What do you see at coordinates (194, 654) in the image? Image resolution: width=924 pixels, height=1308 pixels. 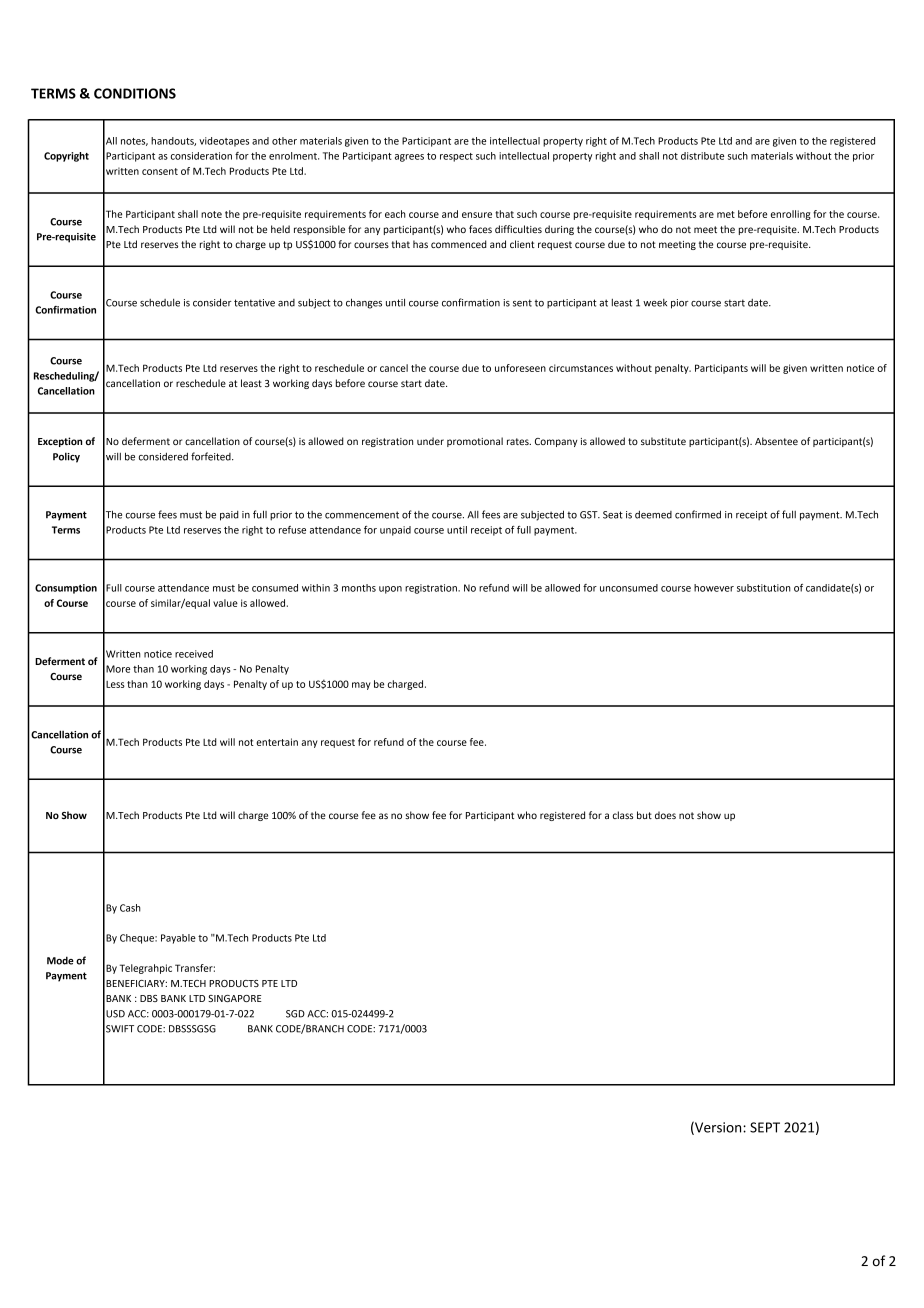 I see `received` at bounding box center [194, 654].
